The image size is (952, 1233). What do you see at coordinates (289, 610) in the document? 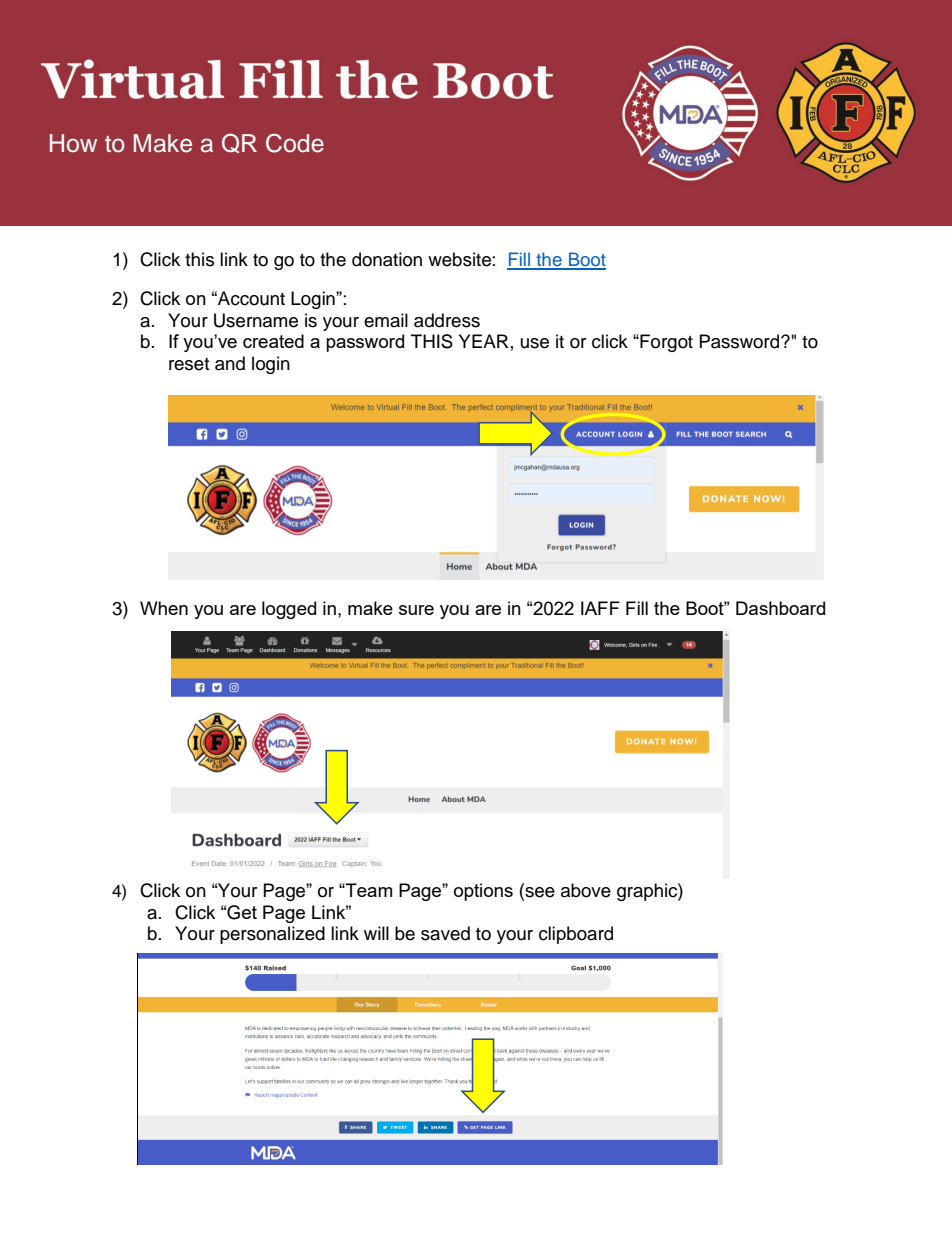
I see `logged` at bounding box center [289, 610].
